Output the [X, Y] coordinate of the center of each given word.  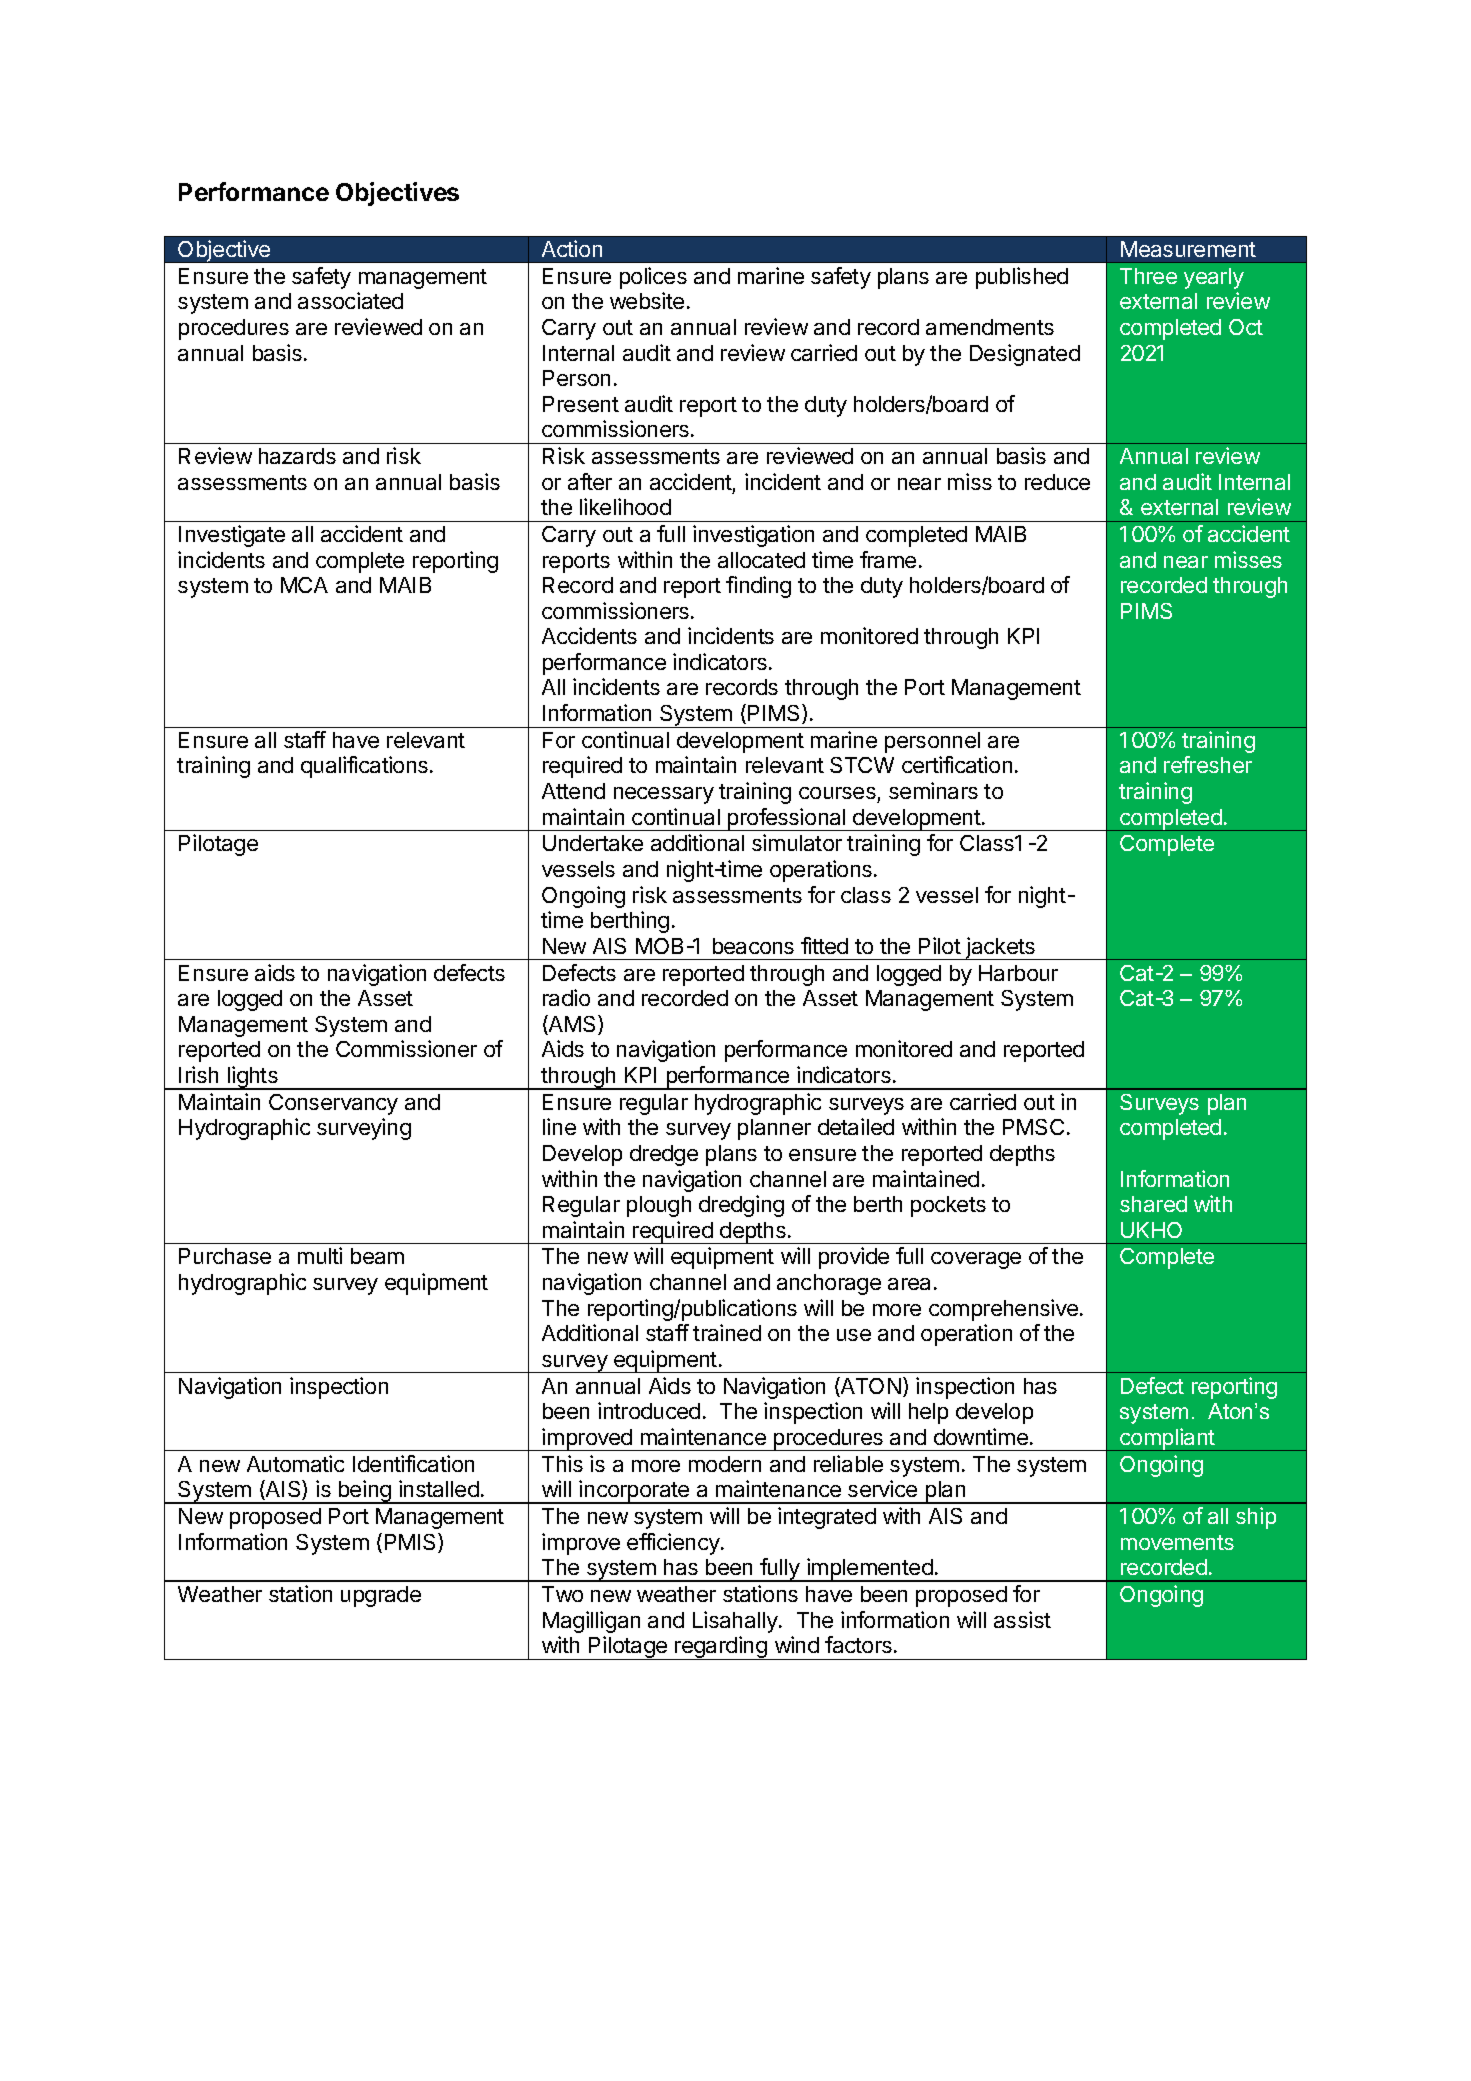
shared [1153, 1204]
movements [1177, 1542]
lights [252, 1078]
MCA [304, 585]
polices [653, 278]
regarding [721, 1648]
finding [758, 587]
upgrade [381, 1596]
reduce [1057, 482]
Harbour [1018, 973]
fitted [824, 945]
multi [320, 1255]
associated [350, 300]
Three [1148, 276]
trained [727, 1332]
